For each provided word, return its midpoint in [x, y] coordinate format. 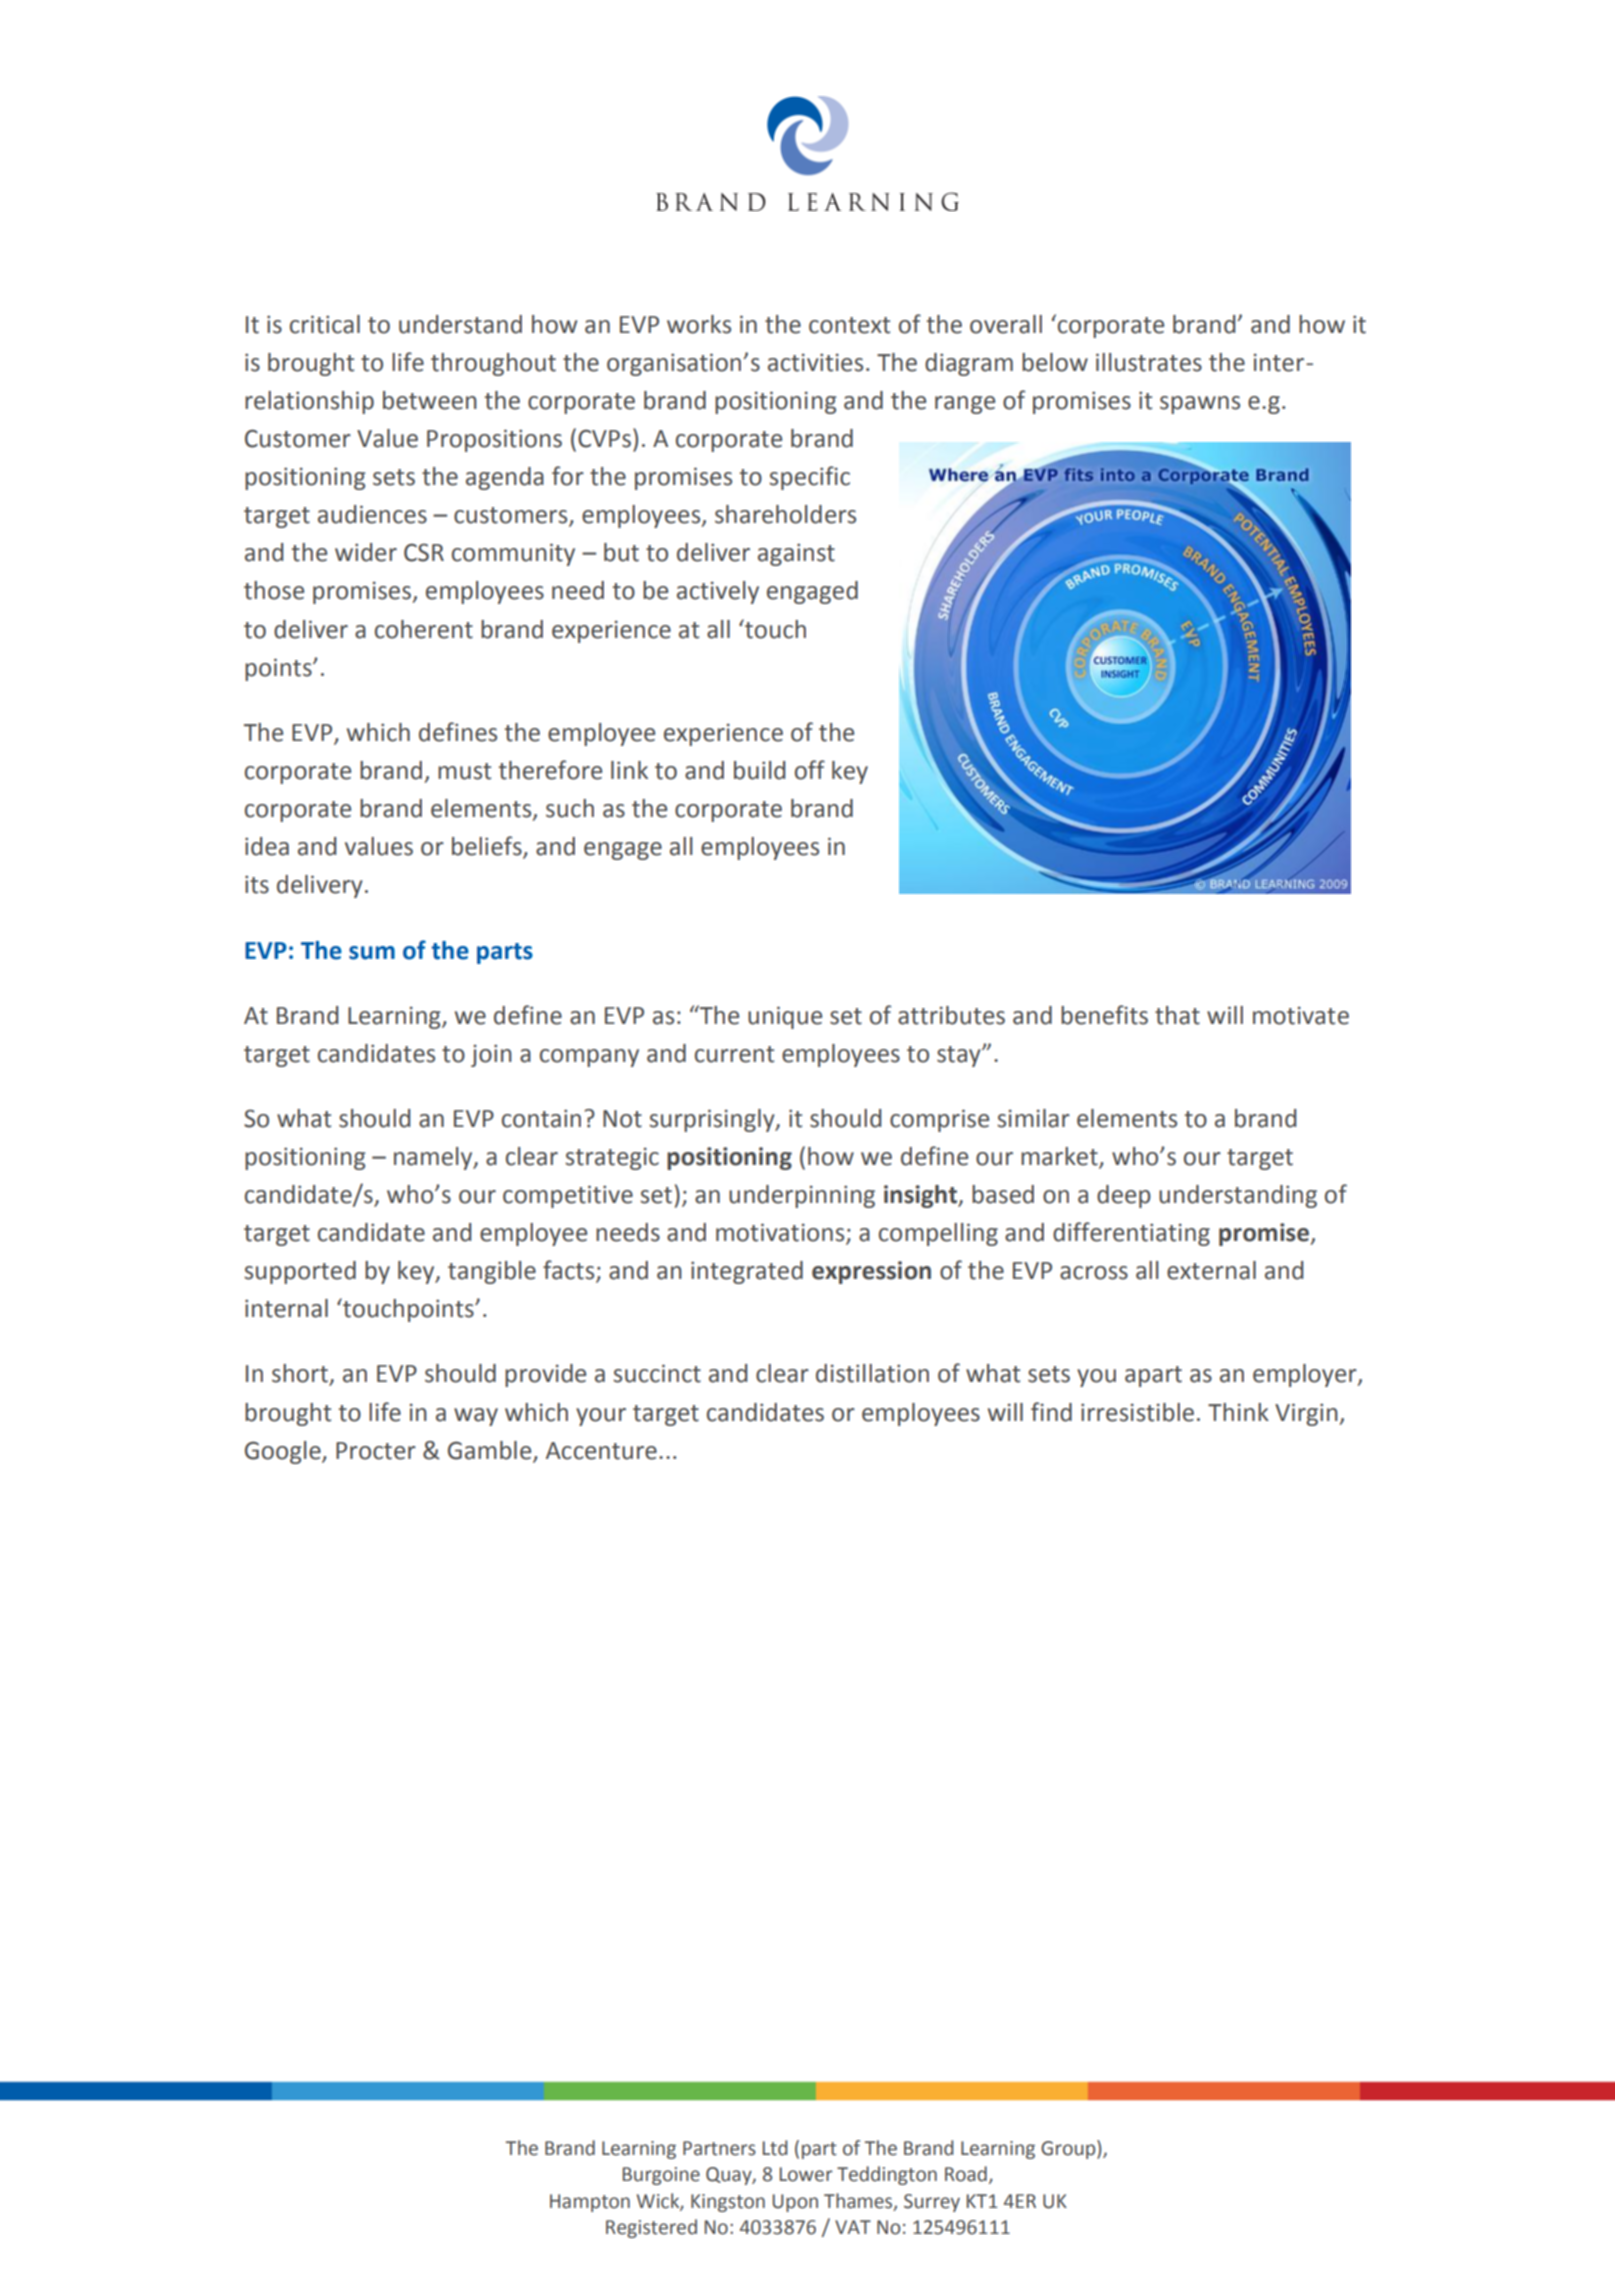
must [464, 771]
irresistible [1137, 1412]
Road [966, 2174]
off [810, 770]
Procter [376, 1451]
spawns [1200, 405]
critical [325, 324]
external [1211, 1270]
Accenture [601, 1451]
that [1177, 1015]
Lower [806, 2174]
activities [815, 362]
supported [300, 1272]
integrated [747, 1272]
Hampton [590, 2203]
